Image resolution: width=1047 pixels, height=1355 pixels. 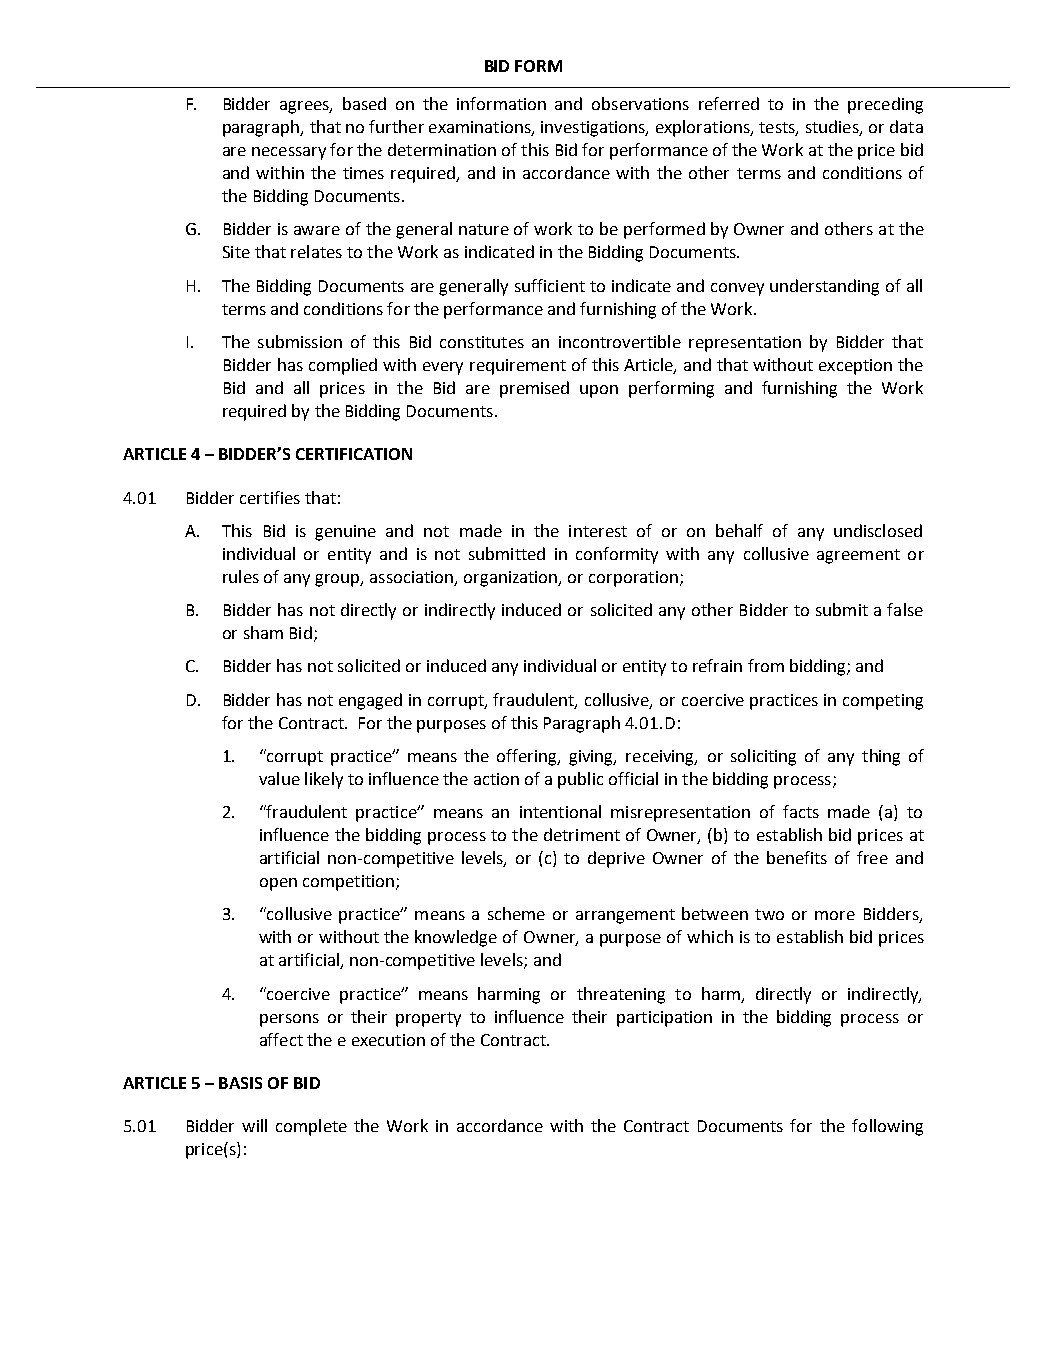 What do you see at coordinates (599, 391) in the screenshot?
I see `upon` at bounding box center [599, 391].
